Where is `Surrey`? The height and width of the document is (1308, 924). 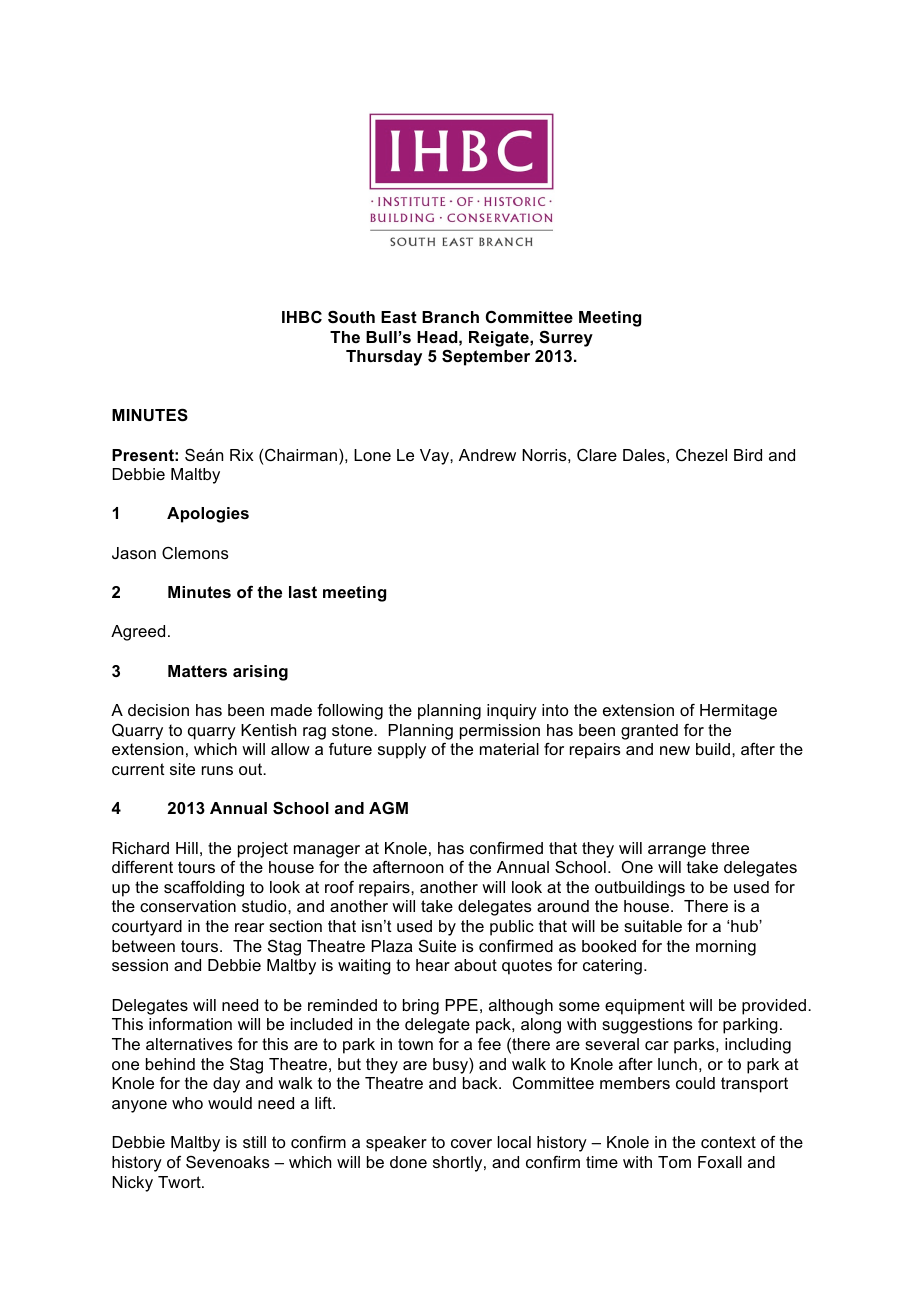
Surrey is located at coordinates (566, 338).
